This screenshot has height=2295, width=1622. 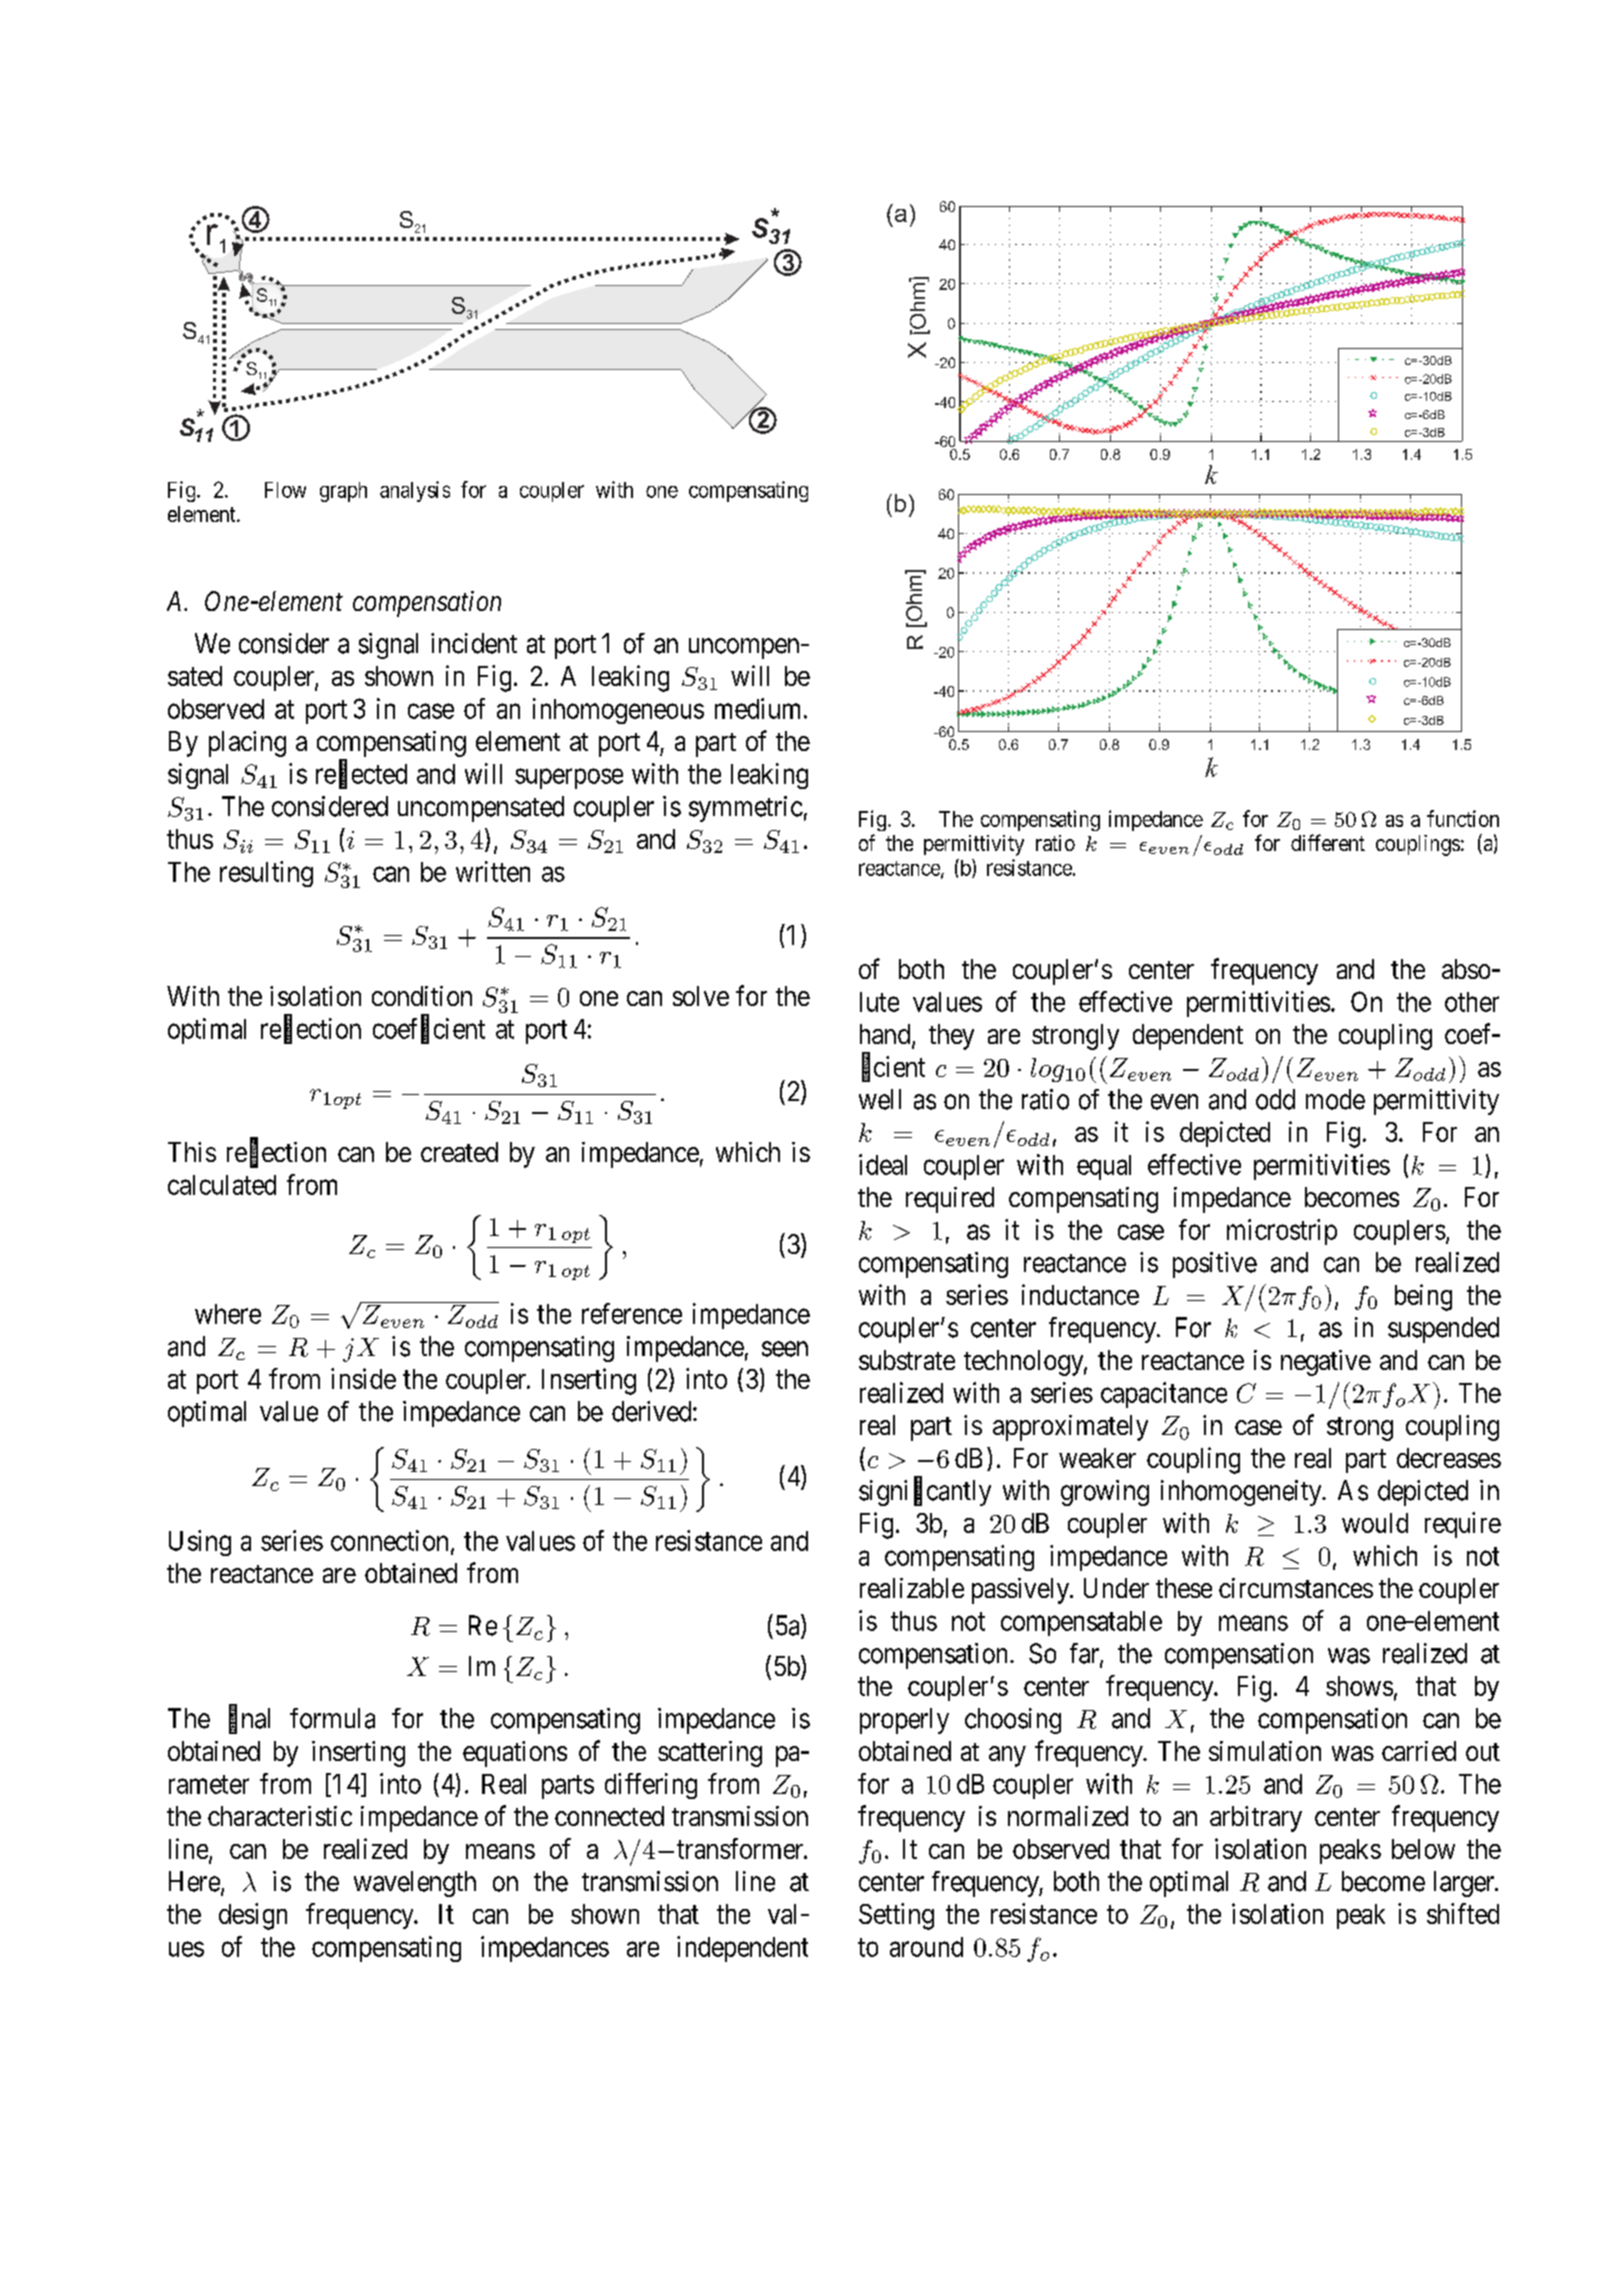 What do you see at coordinates (343, 492) in the screenshot?
I see `graph` at bounding box center [343, 492].
